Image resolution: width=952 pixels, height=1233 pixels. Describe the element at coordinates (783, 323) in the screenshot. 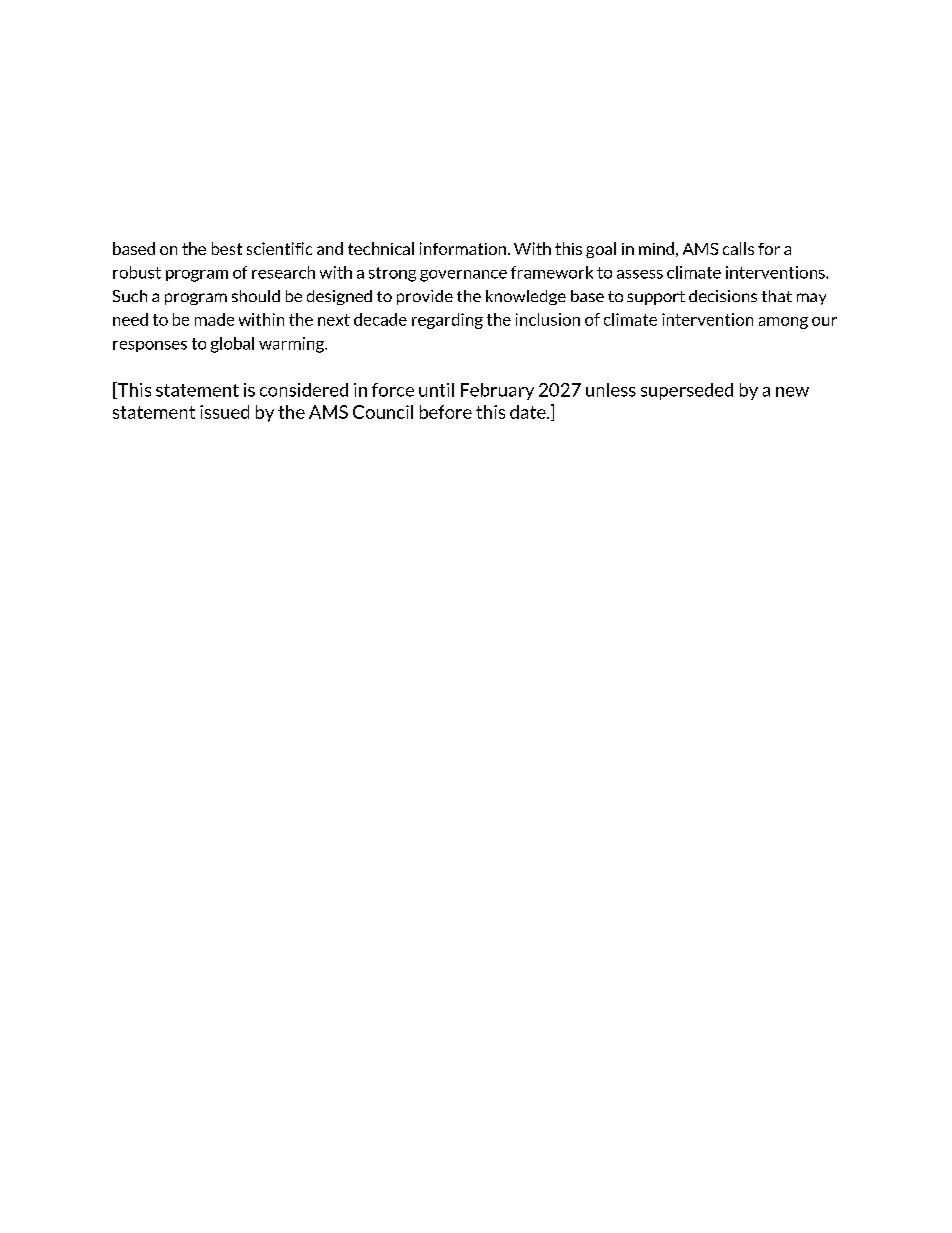

I see `among` at that location.
